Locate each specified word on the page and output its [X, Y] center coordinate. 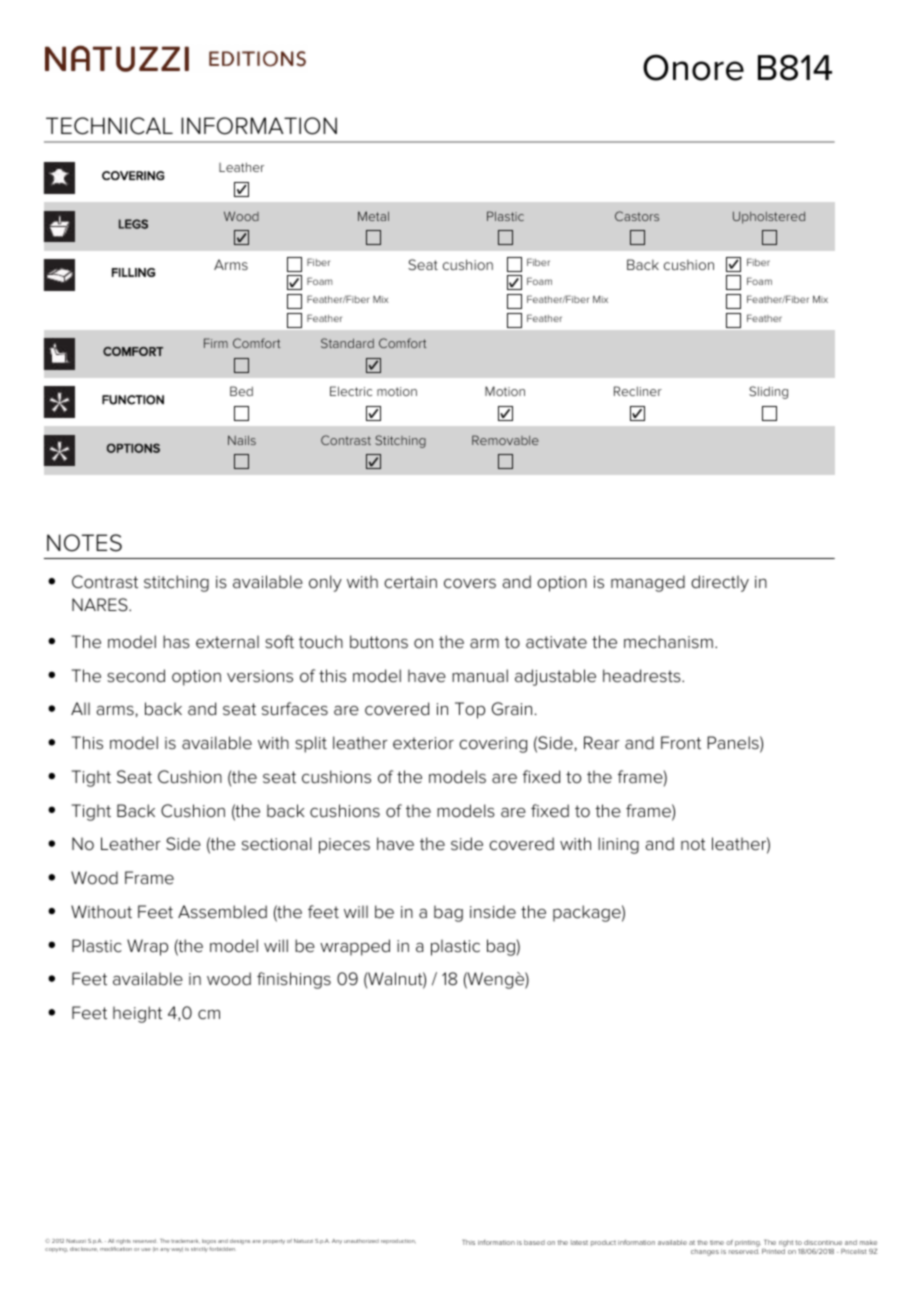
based [534, 1242]
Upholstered [769, 217]
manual [480, 675]
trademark [184, 1241]
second [136, 676]
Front [681, 743]
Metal [373, 216]
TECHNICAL [109, 126]
